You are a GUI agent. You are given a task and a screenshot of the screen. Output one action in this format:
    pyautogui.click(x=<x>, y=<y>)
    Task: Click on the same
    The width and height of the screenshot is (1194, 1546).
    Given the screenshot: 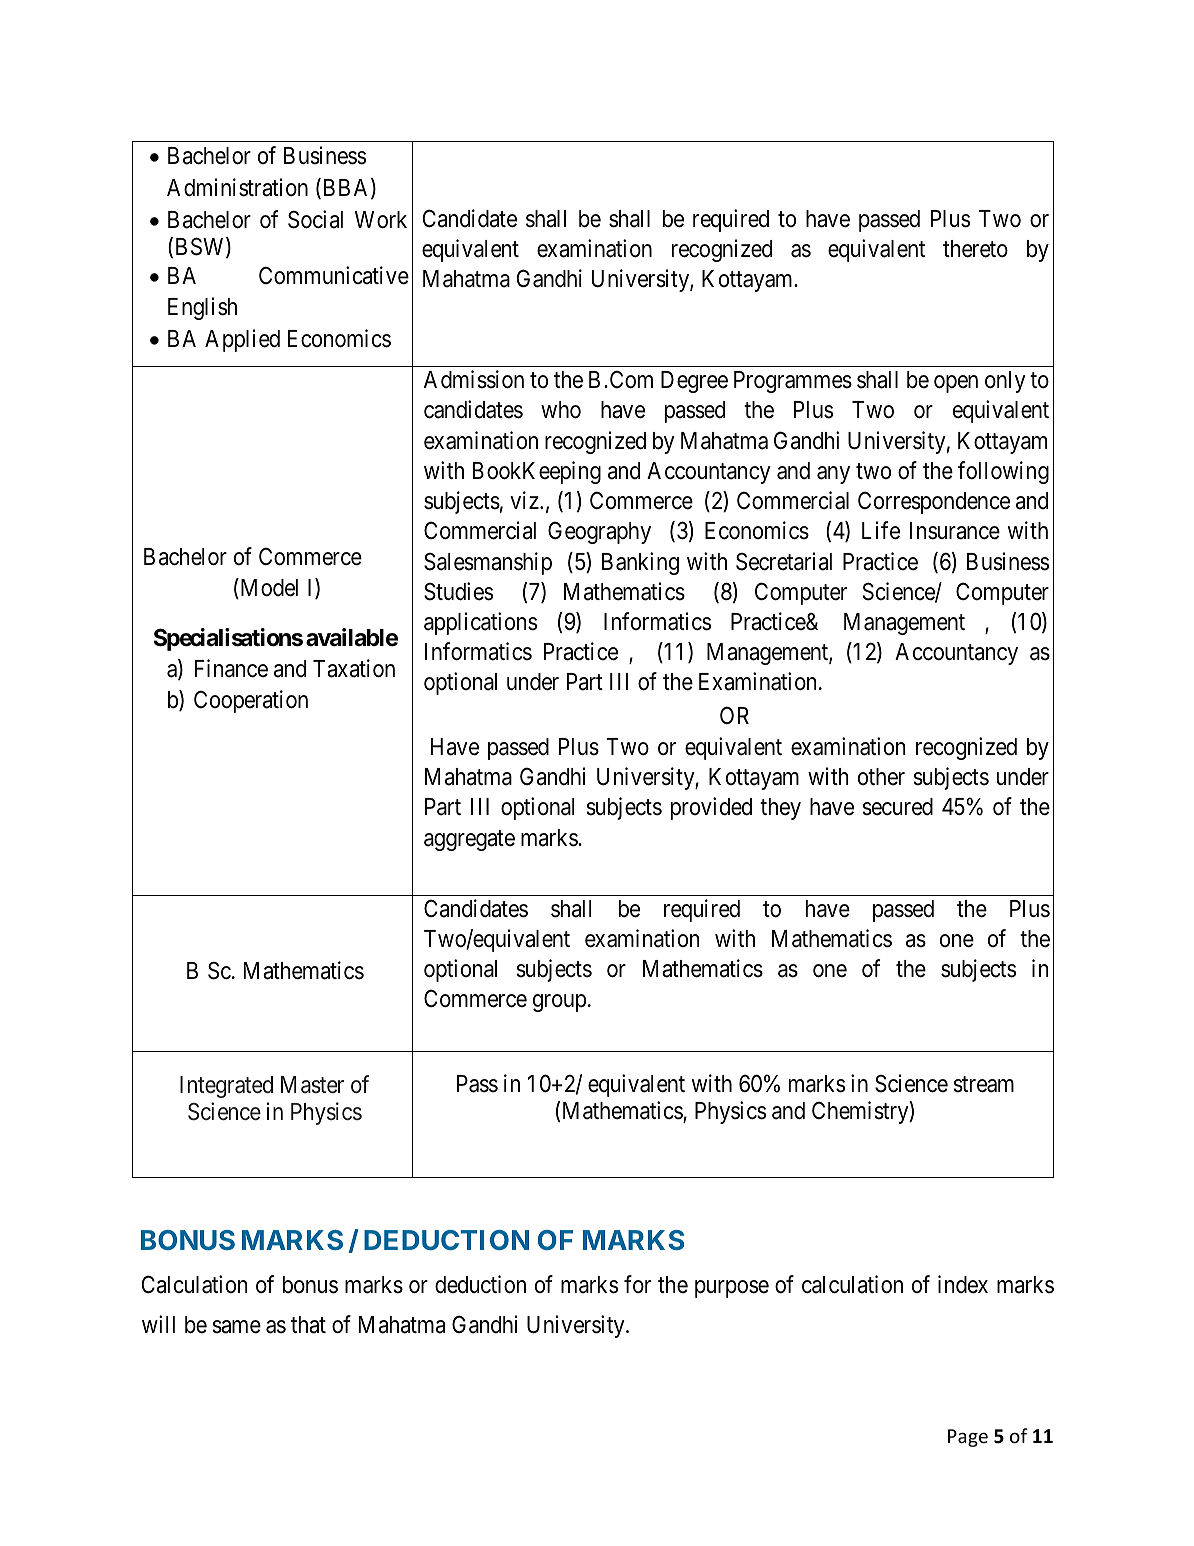 What is the action you would take?
    pyautogui.click(x=237, y=1327)
